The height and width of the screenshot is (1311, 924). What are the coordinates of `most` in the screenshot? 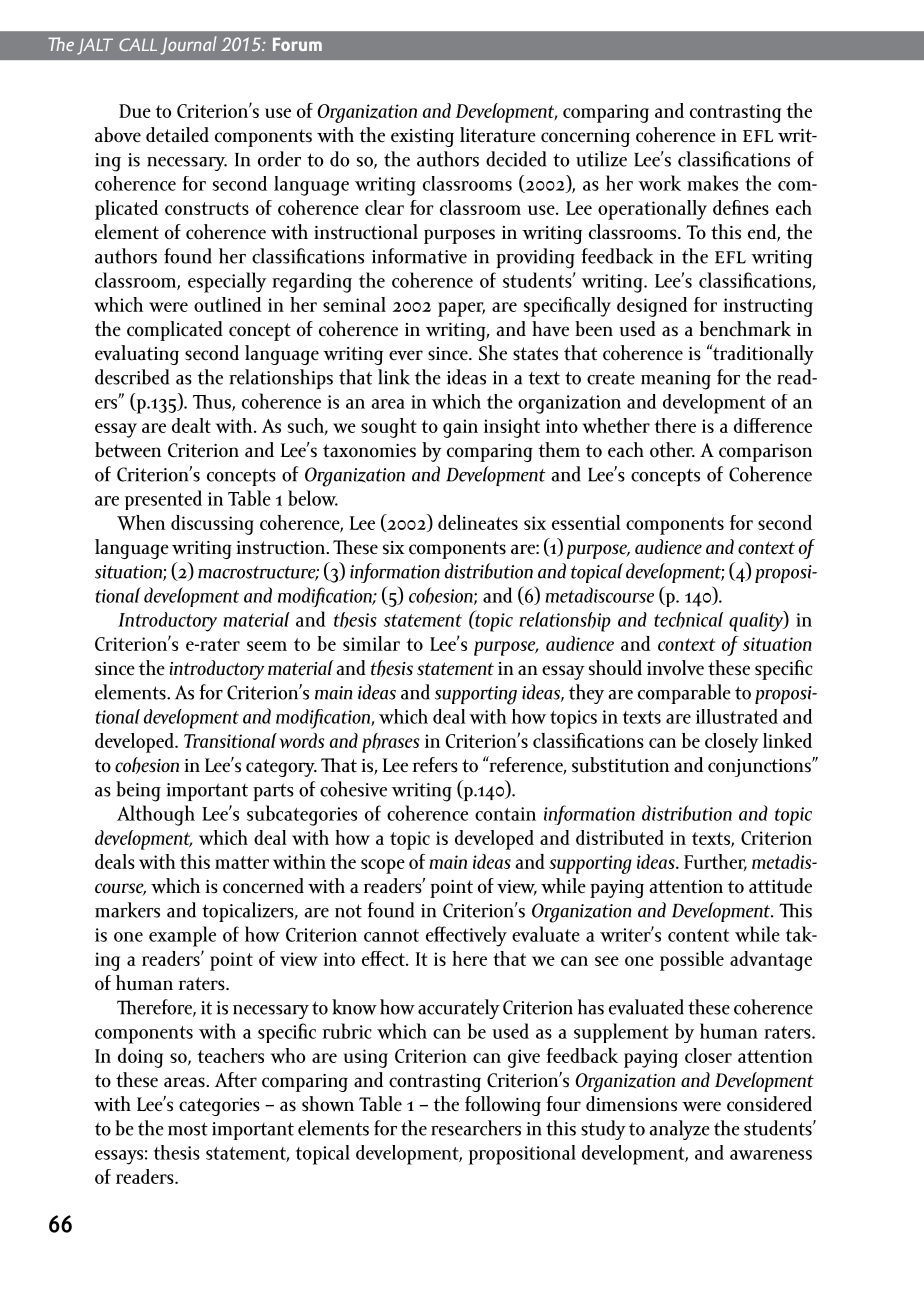 It's located at (188, 1129).
